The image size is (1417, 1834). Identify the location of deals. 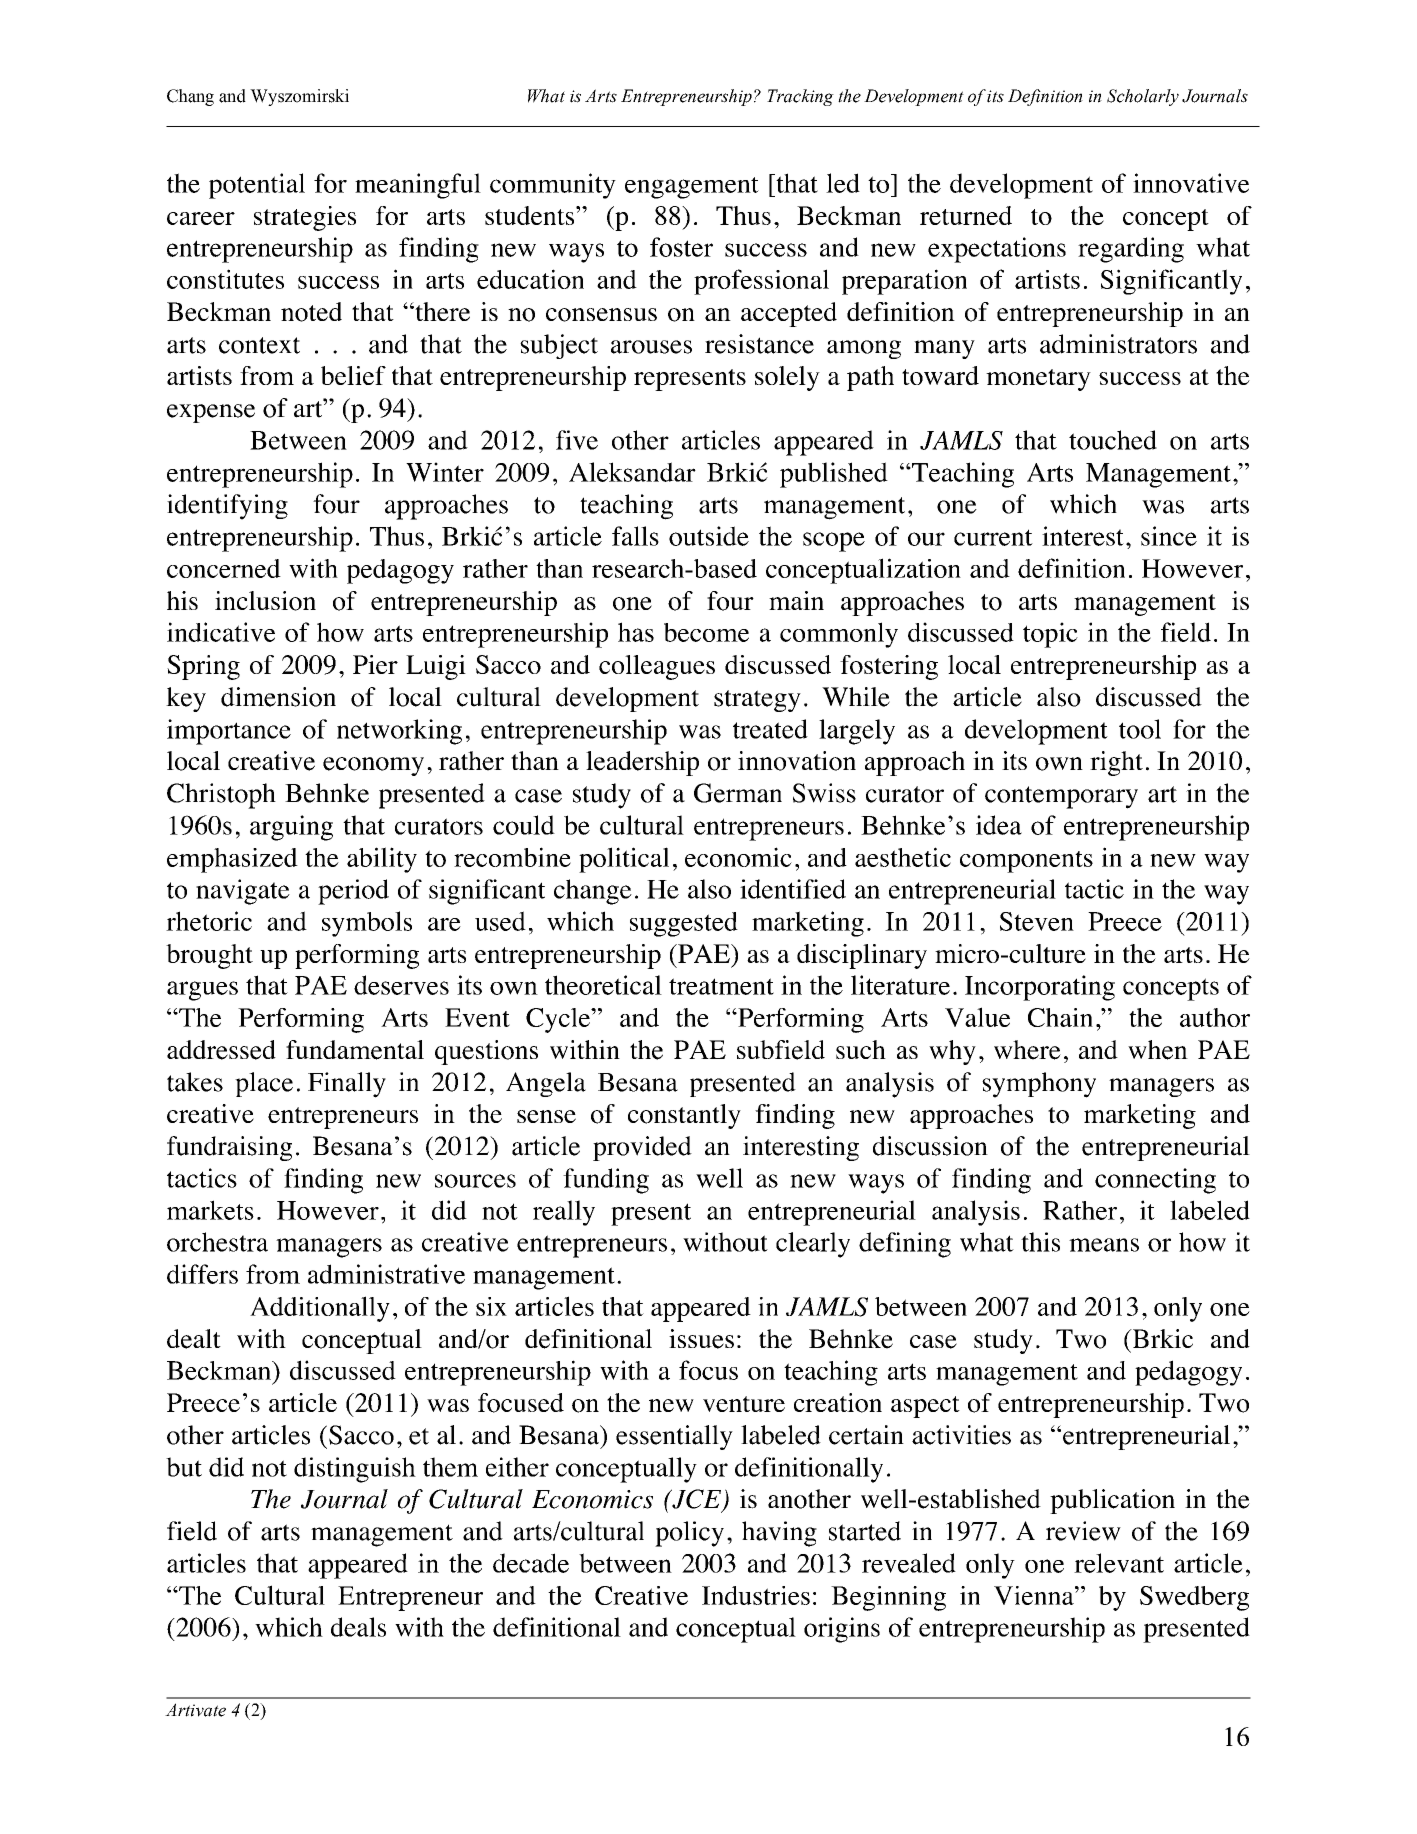
(358, 1627).
